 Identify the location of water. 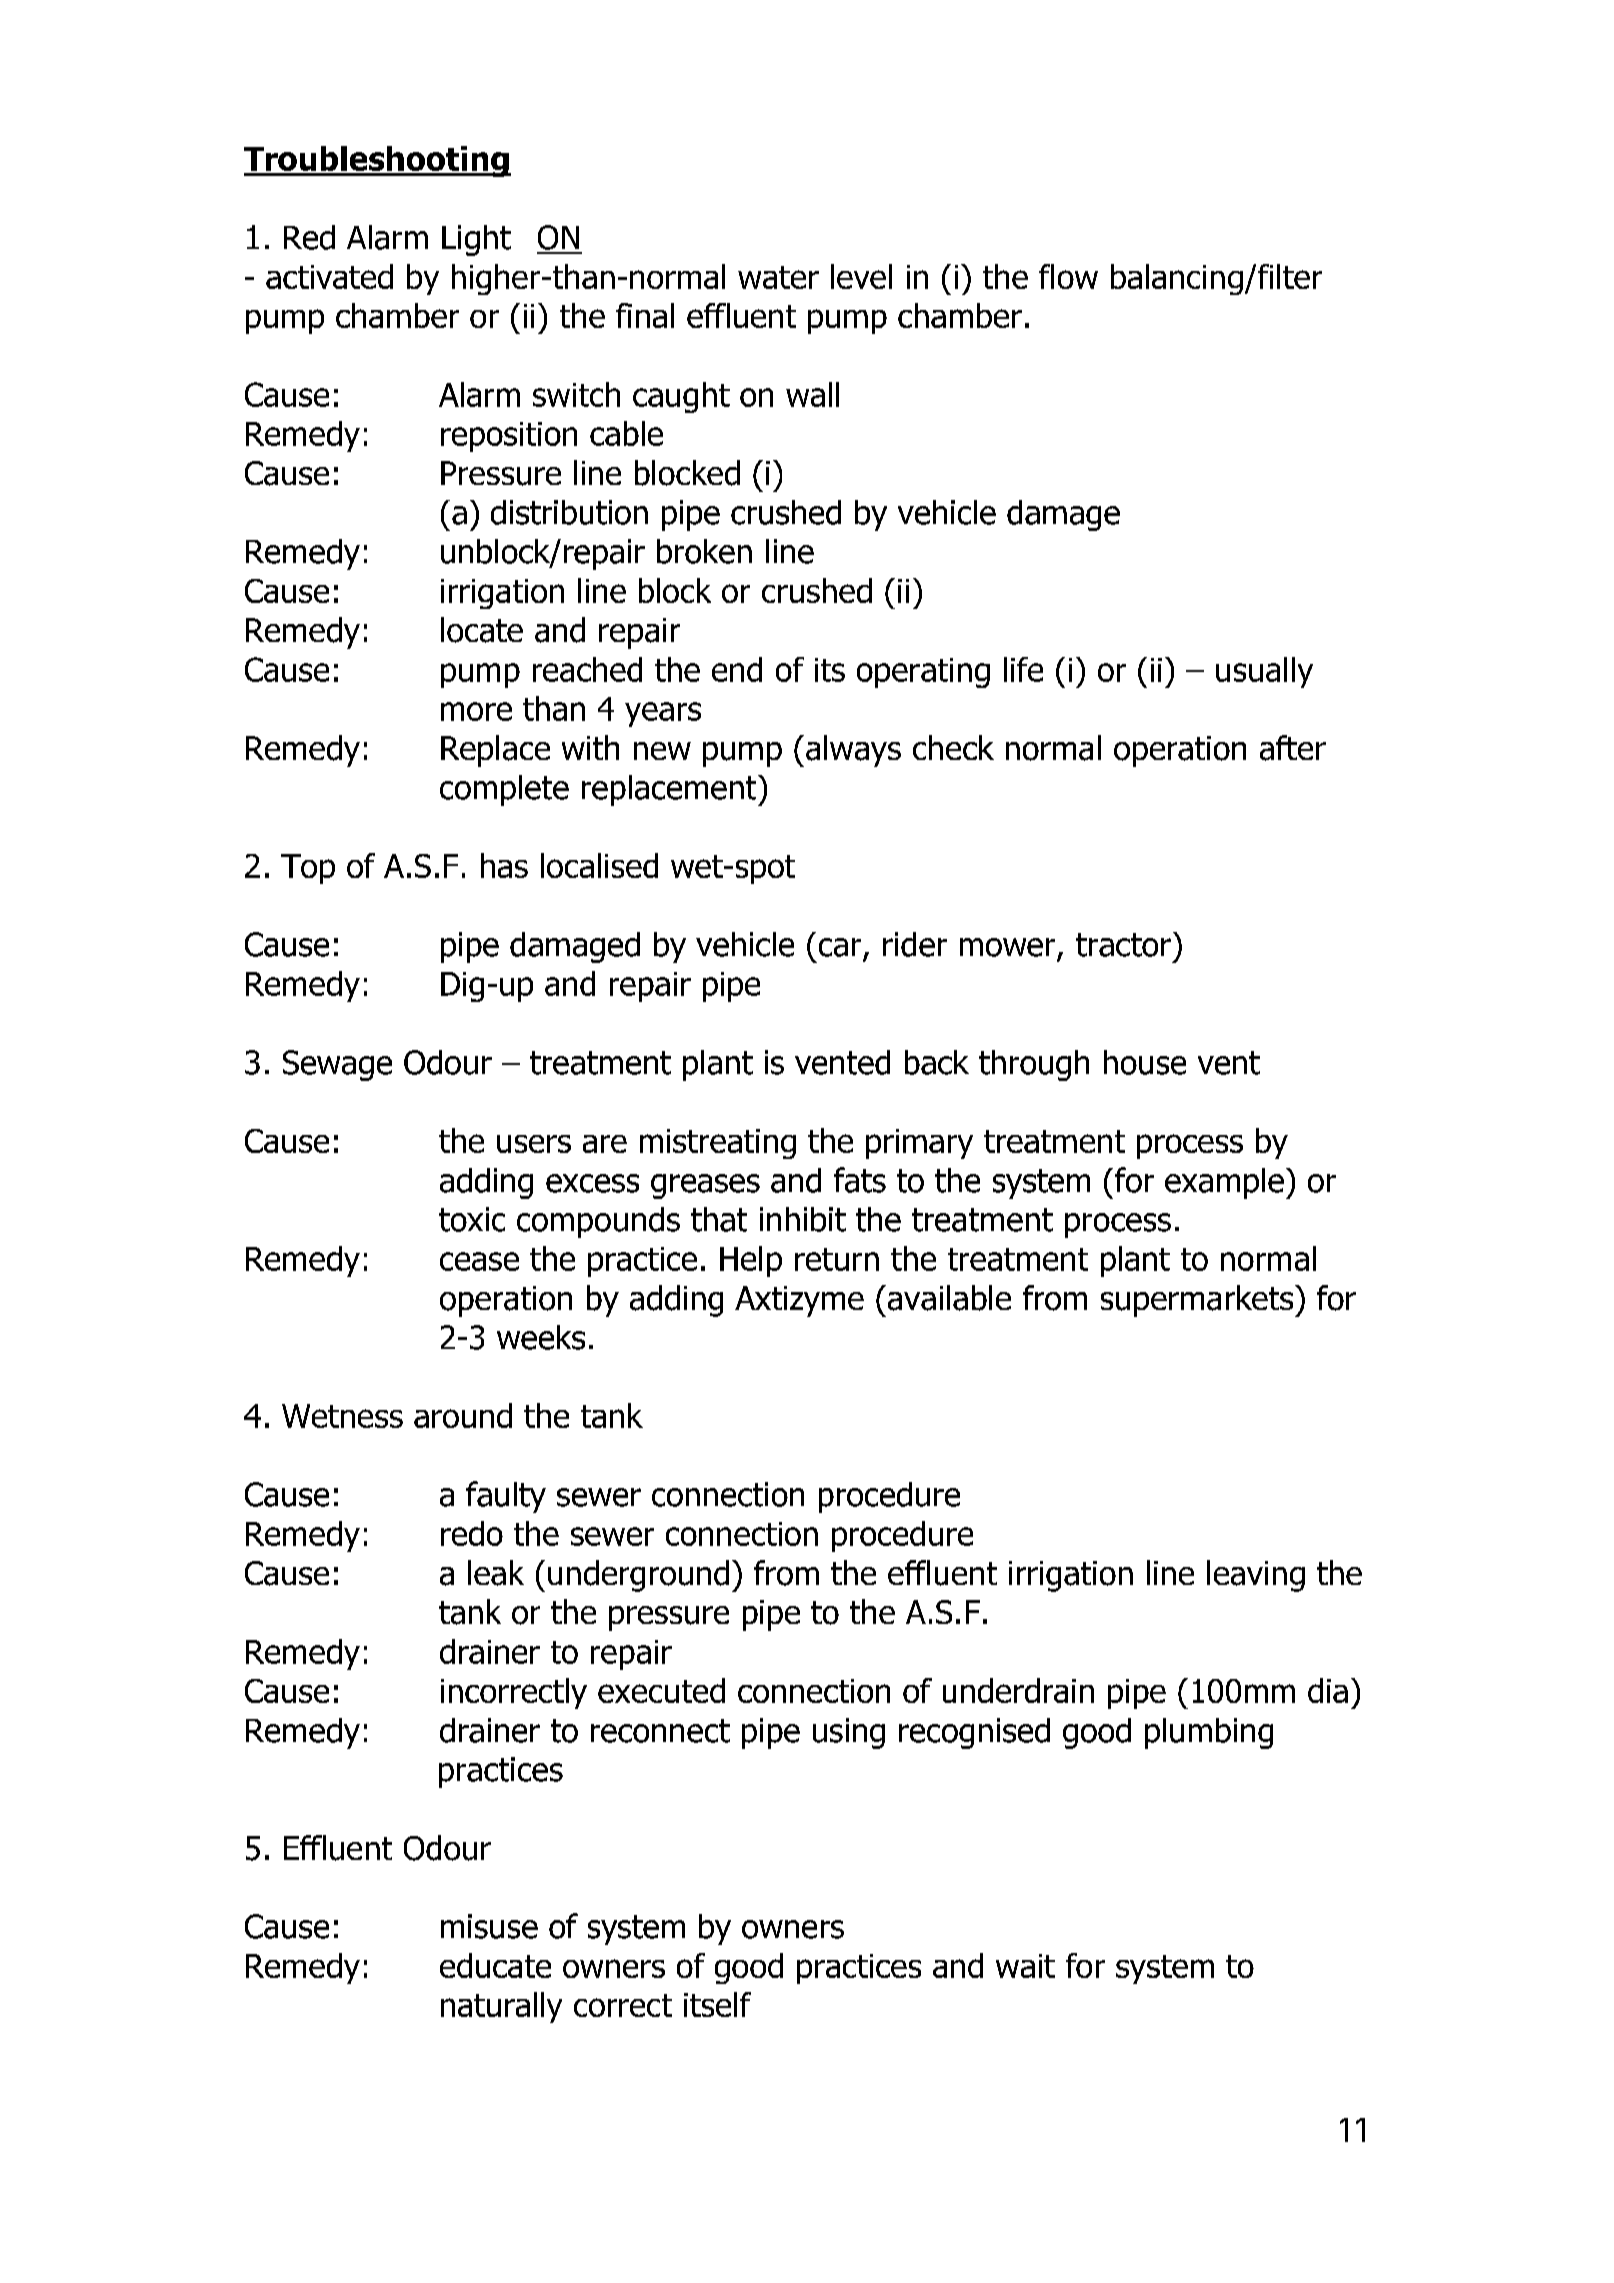
(778, 277).
